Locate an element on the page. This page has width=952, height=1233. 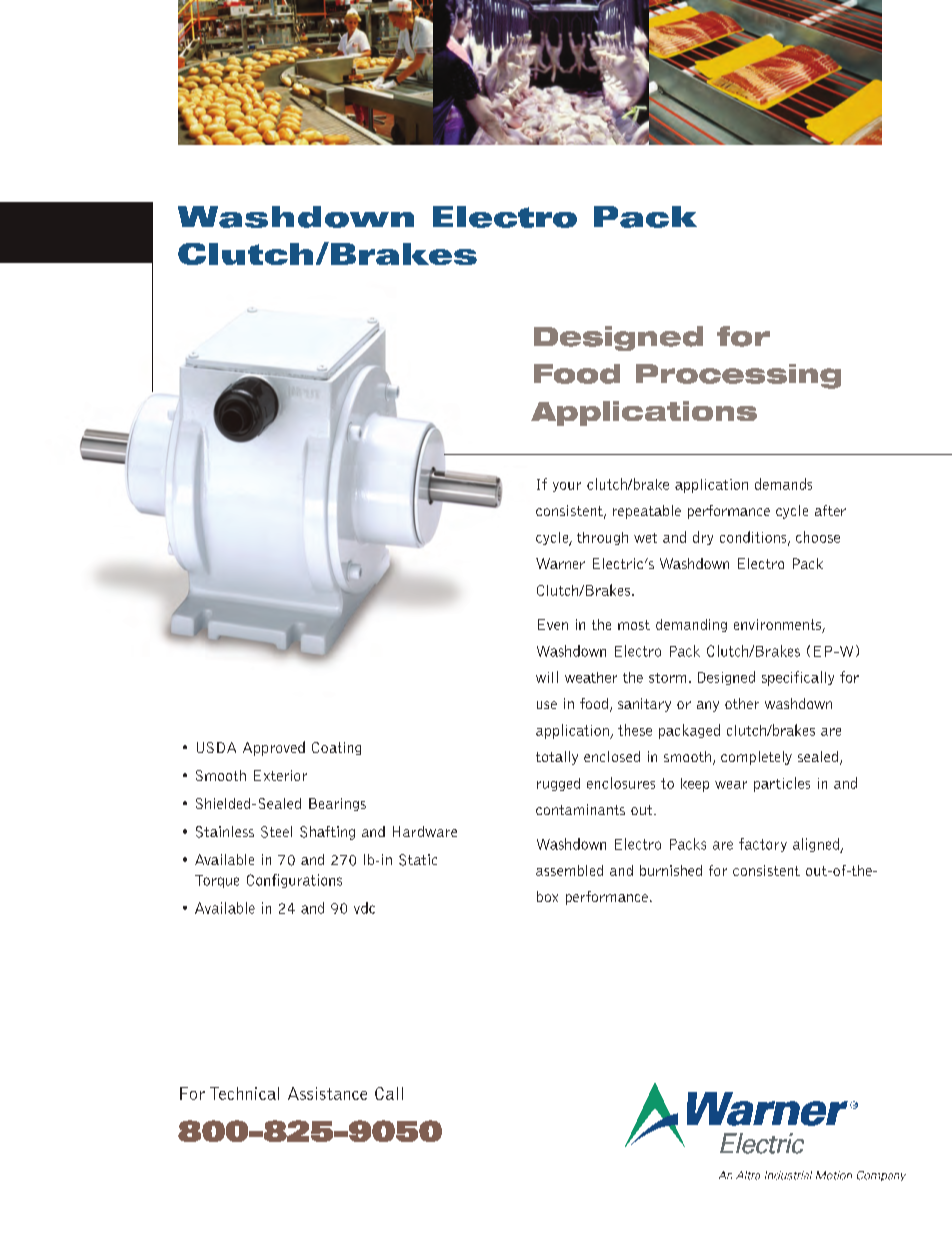
Approved is located at coordinates (274, 748).
